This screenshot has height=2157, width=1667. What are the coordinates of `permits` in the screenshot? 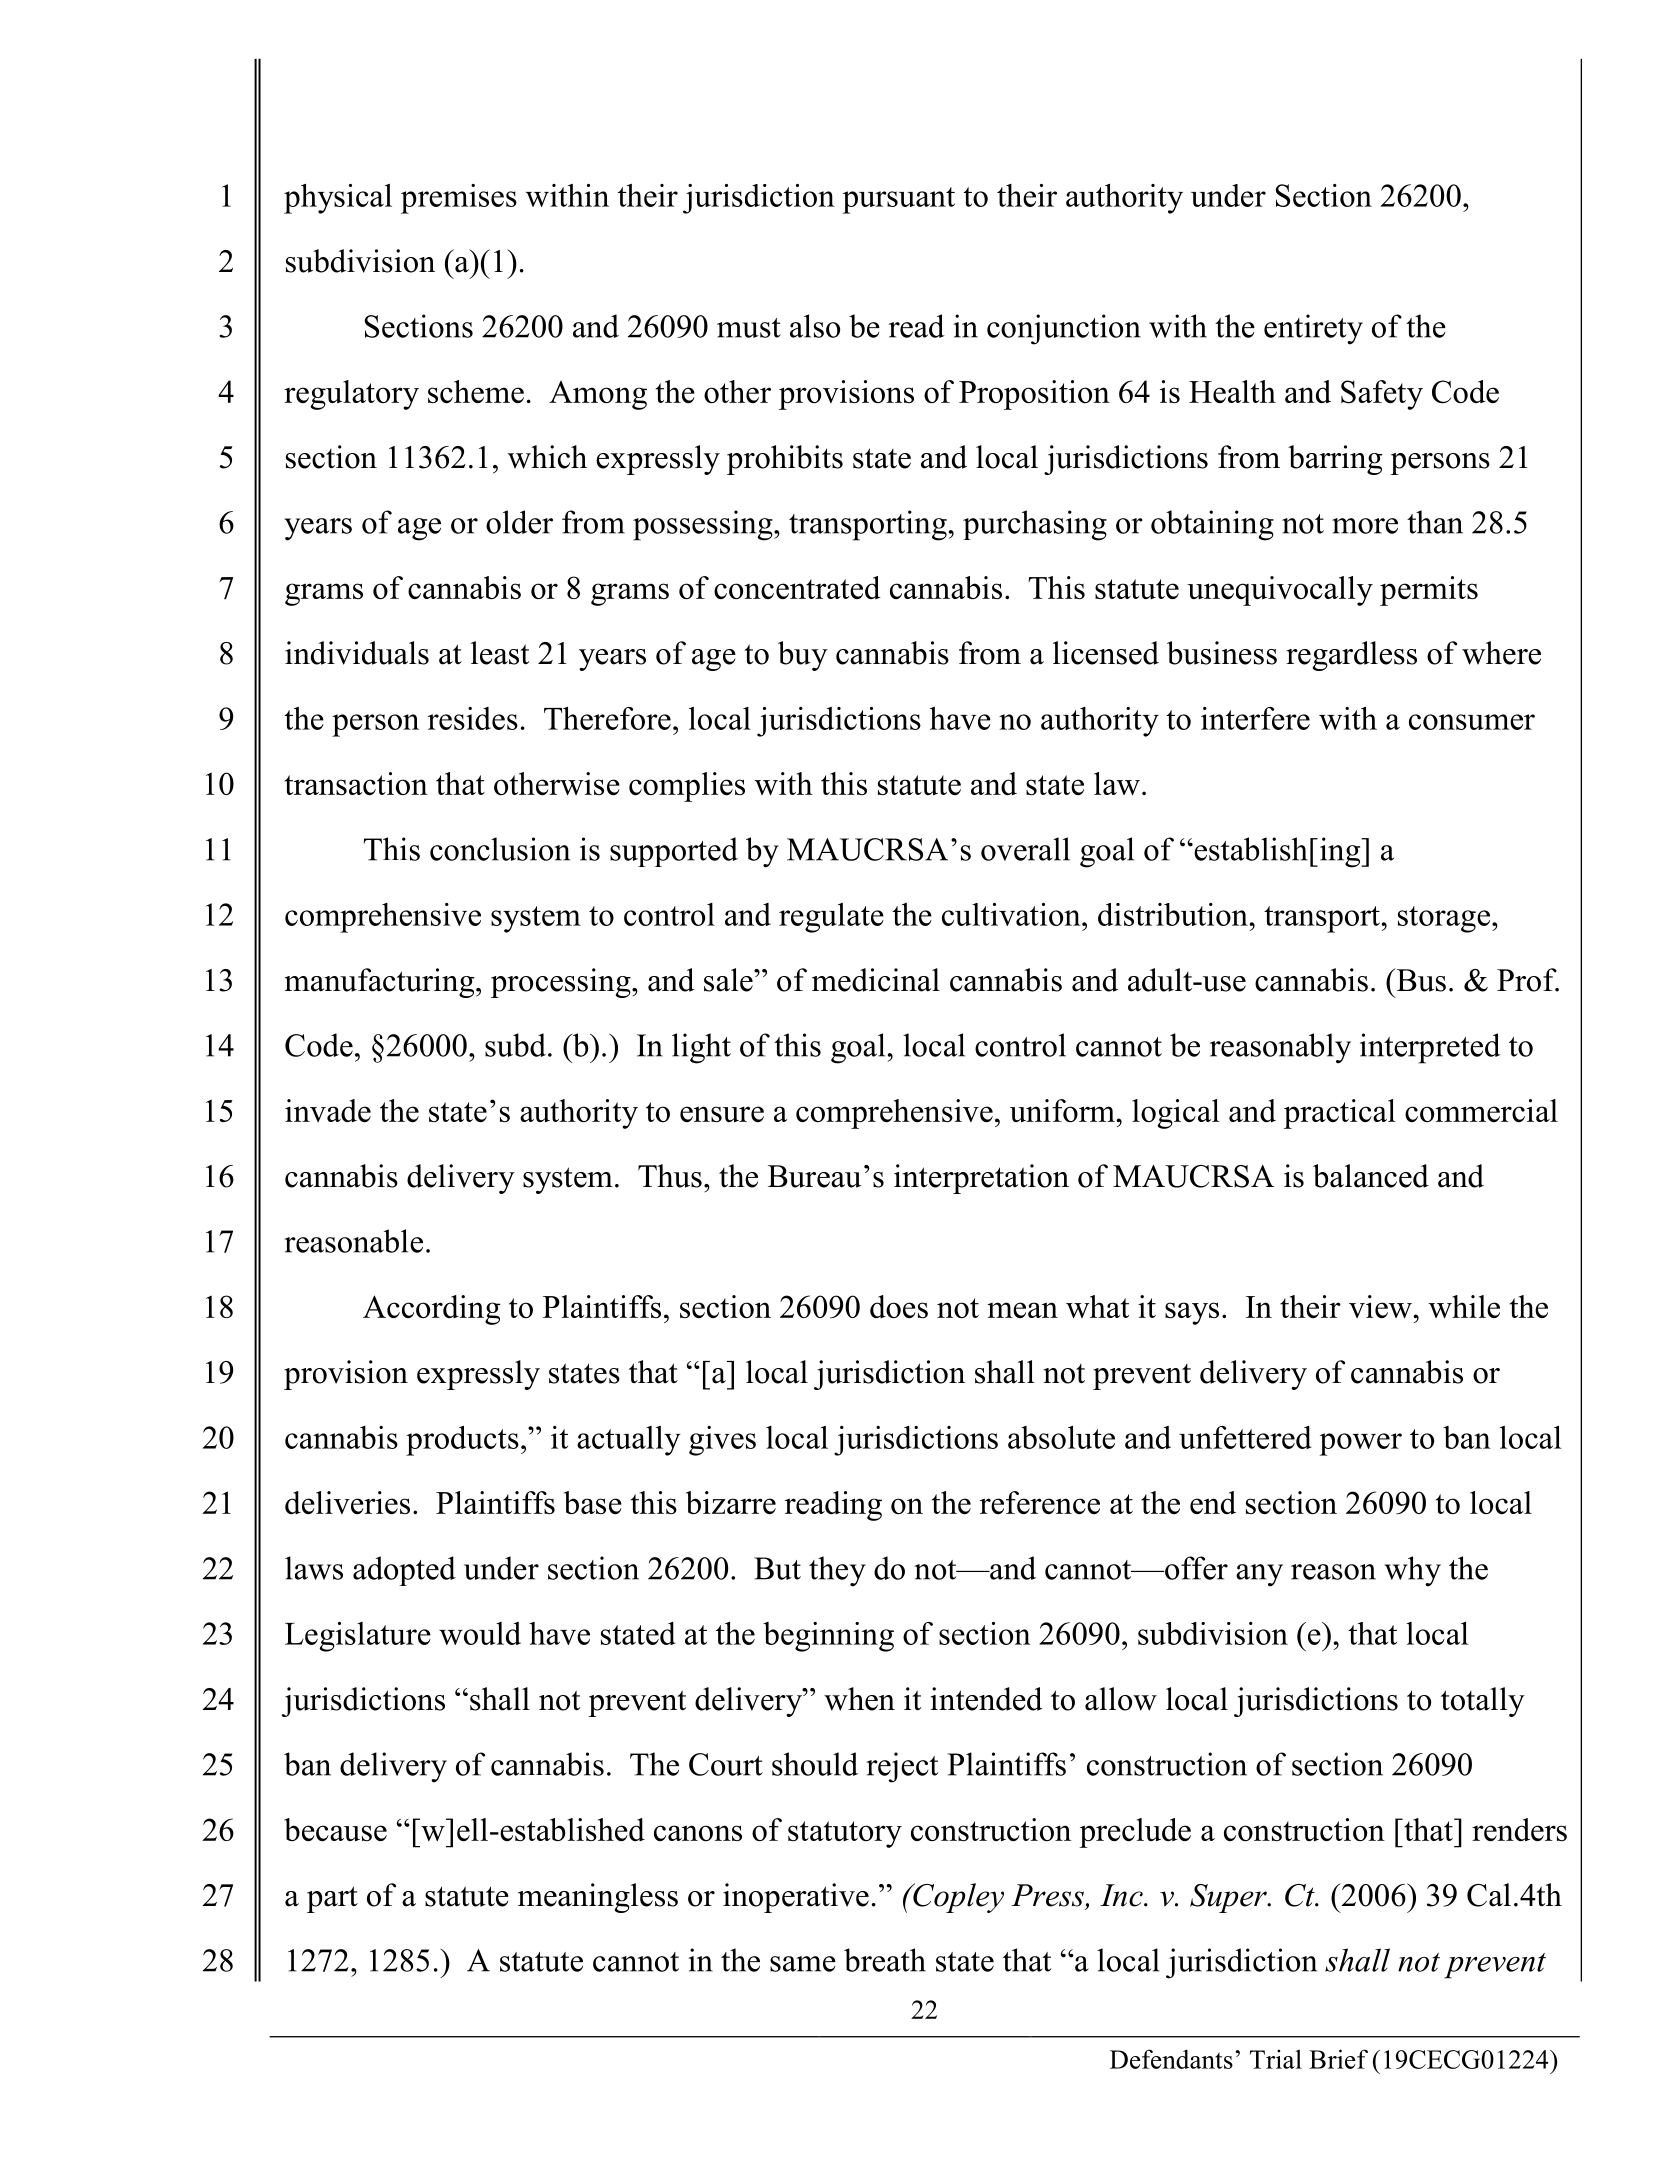 It's located at (1429, 591).
